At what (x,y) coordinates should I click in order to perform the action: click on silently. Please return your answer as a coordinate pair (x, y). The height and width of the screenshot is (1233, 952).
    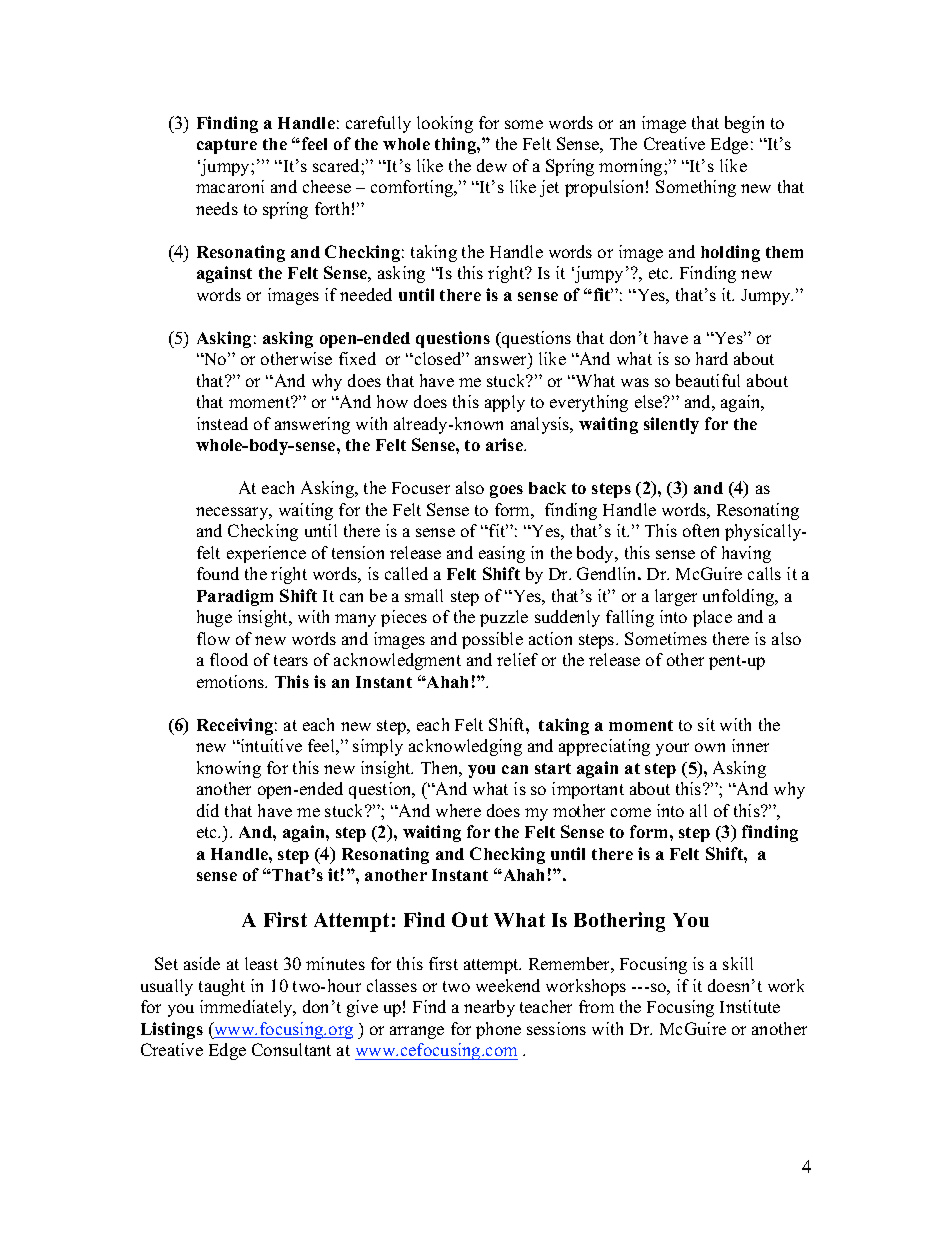
    Looking at the image, I should click on (671, 425).
